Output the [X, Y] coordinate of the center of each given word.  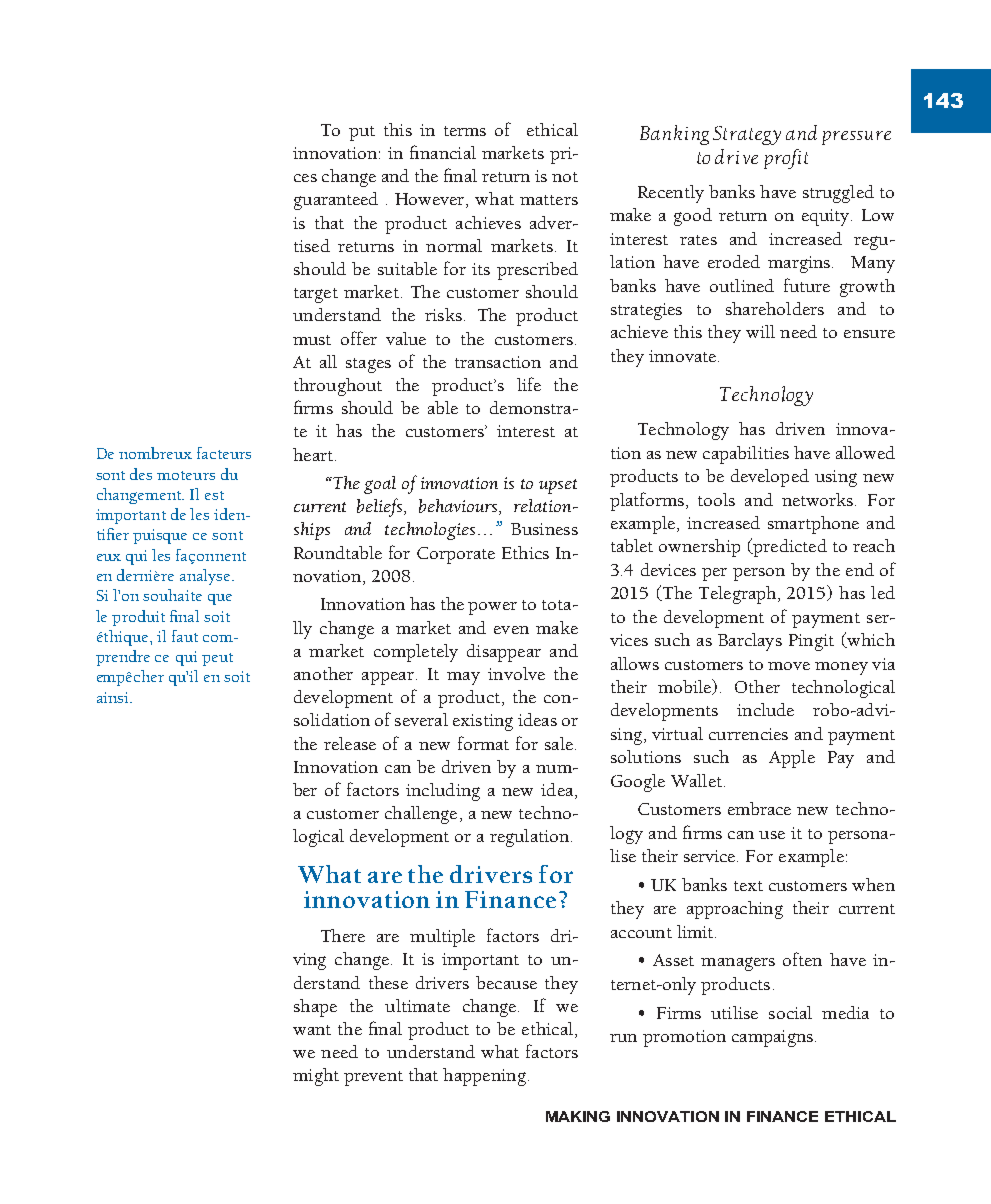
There [343, 935]
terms [465, 131]
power [492, 608]
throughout [338, 387]
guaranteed [336, 201]
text [748, 886]
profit [786, 159]
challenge [421, 815]
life [529, 384]
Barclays [750, 642]
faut [185, 636]
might [316, 1077]
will [760, 331]
